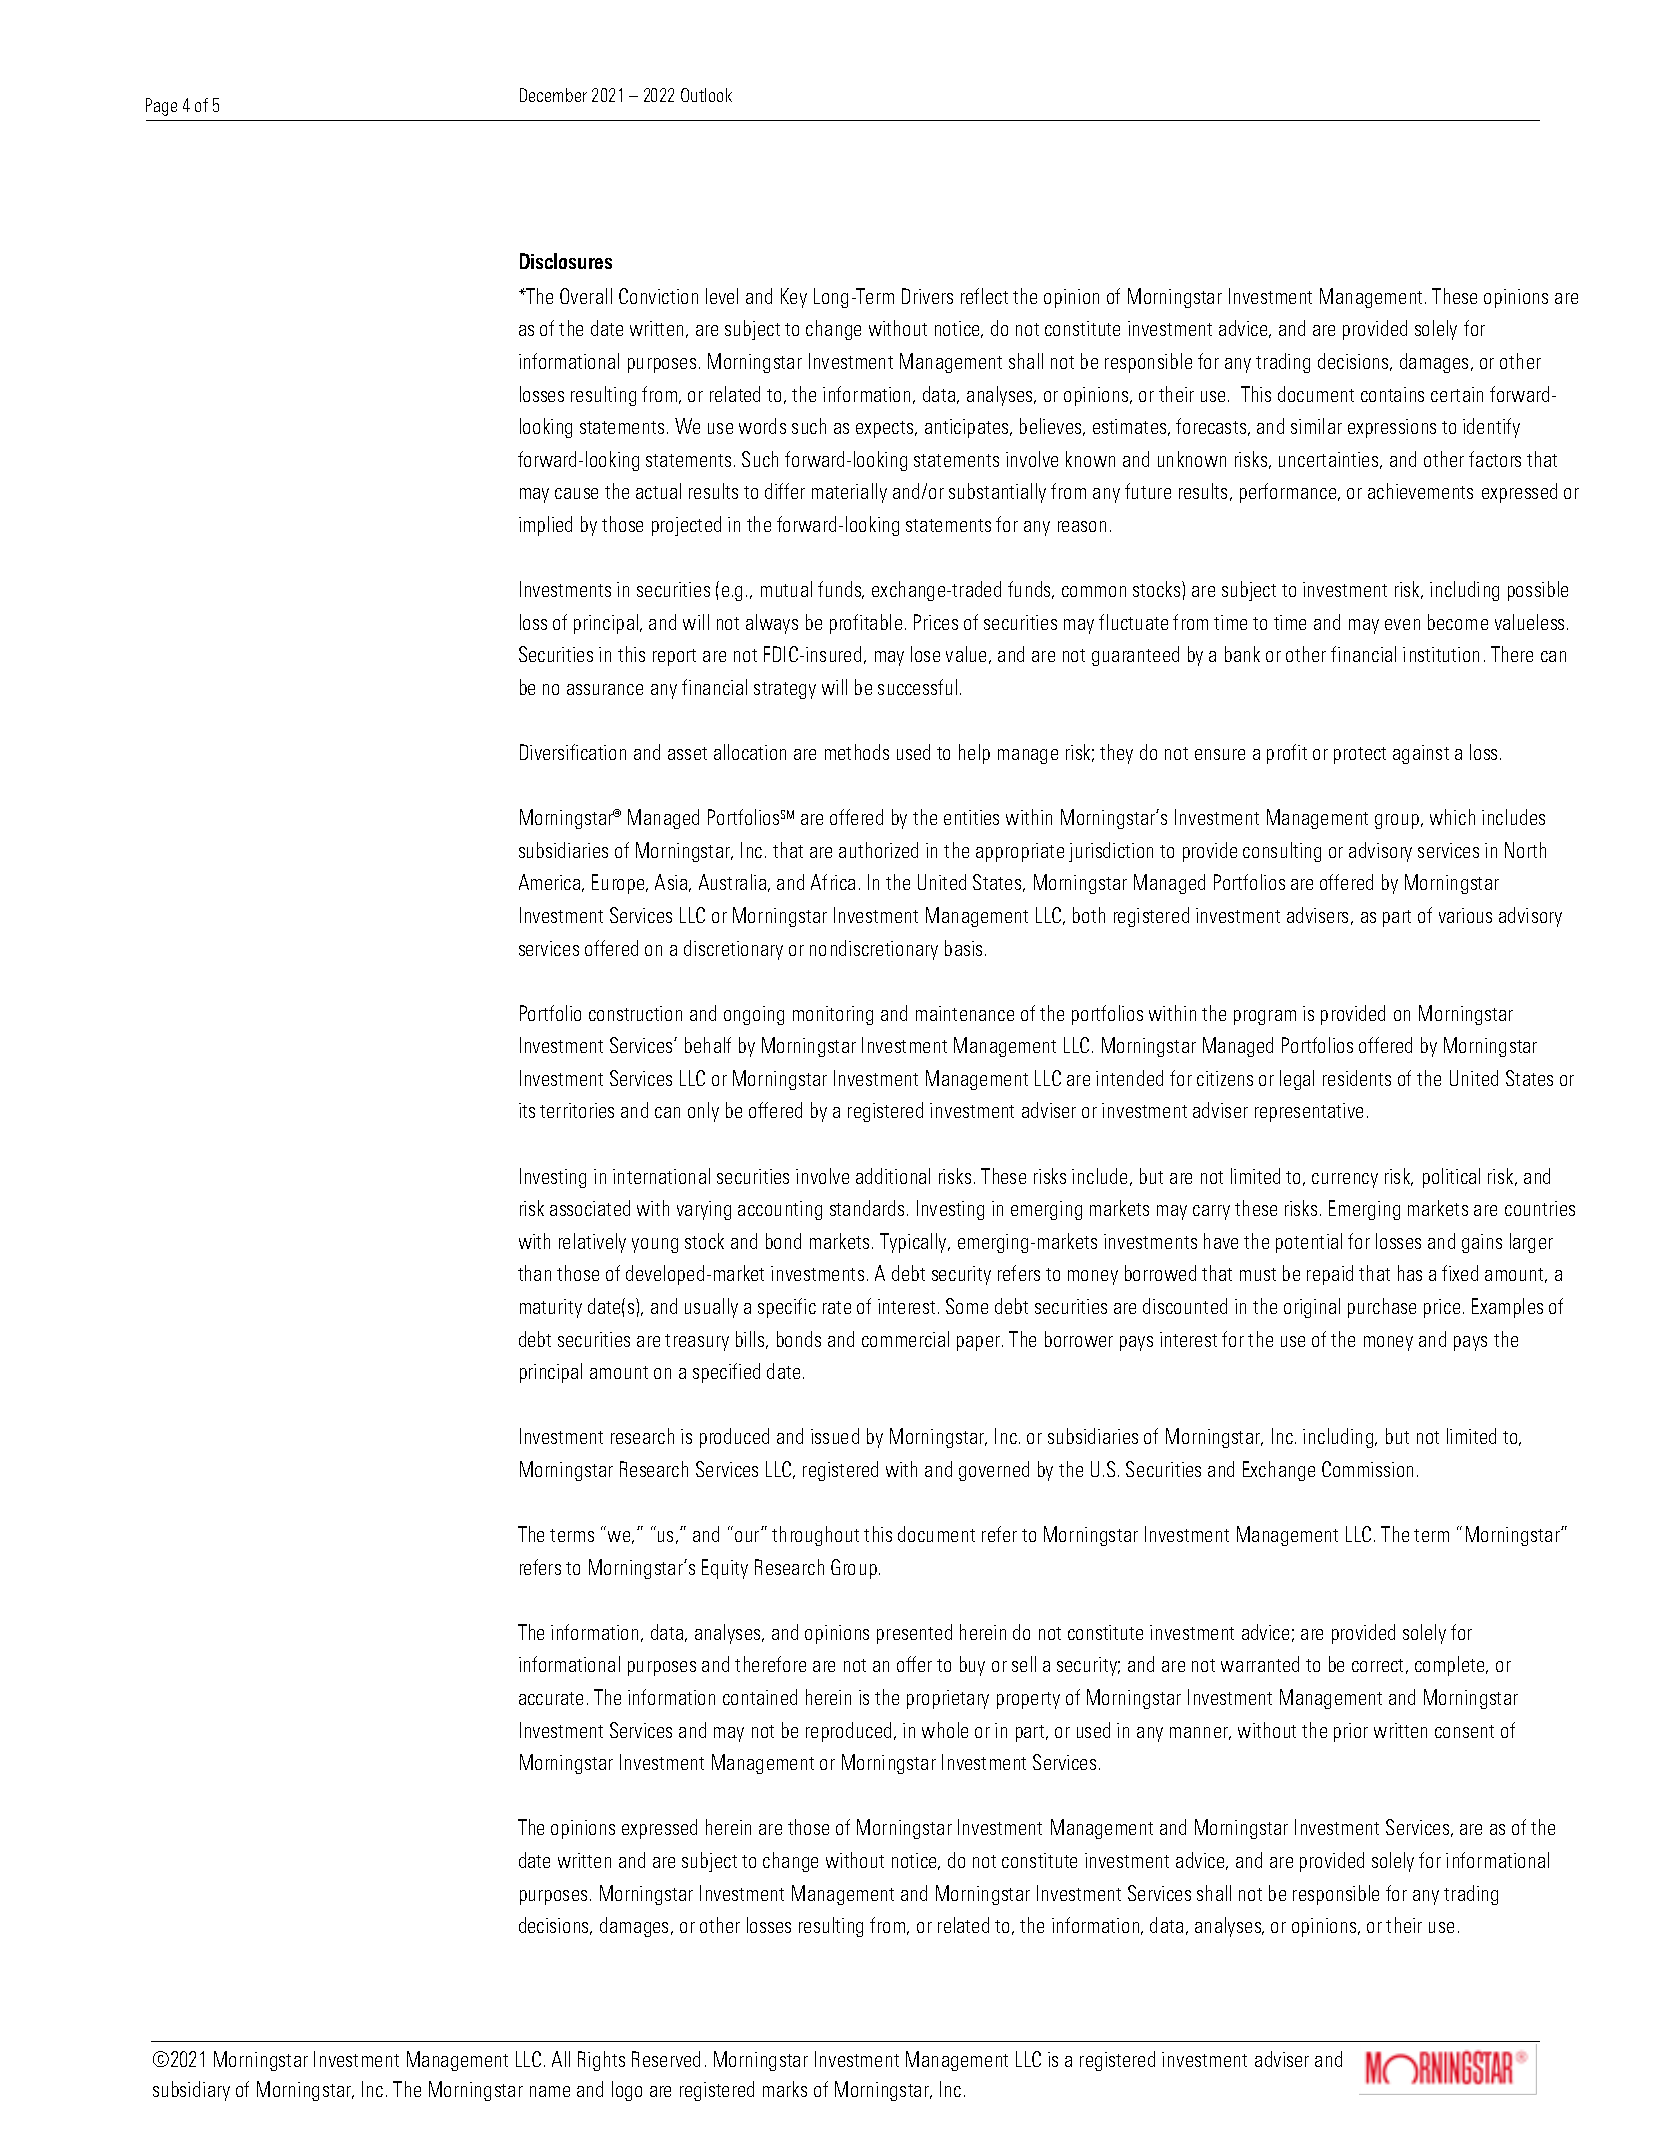 The width and height of the screenshot is (1661, 2150). Describe the element at coordinates (706, 95) in the screenshot. I see `Outlook` at that location.
